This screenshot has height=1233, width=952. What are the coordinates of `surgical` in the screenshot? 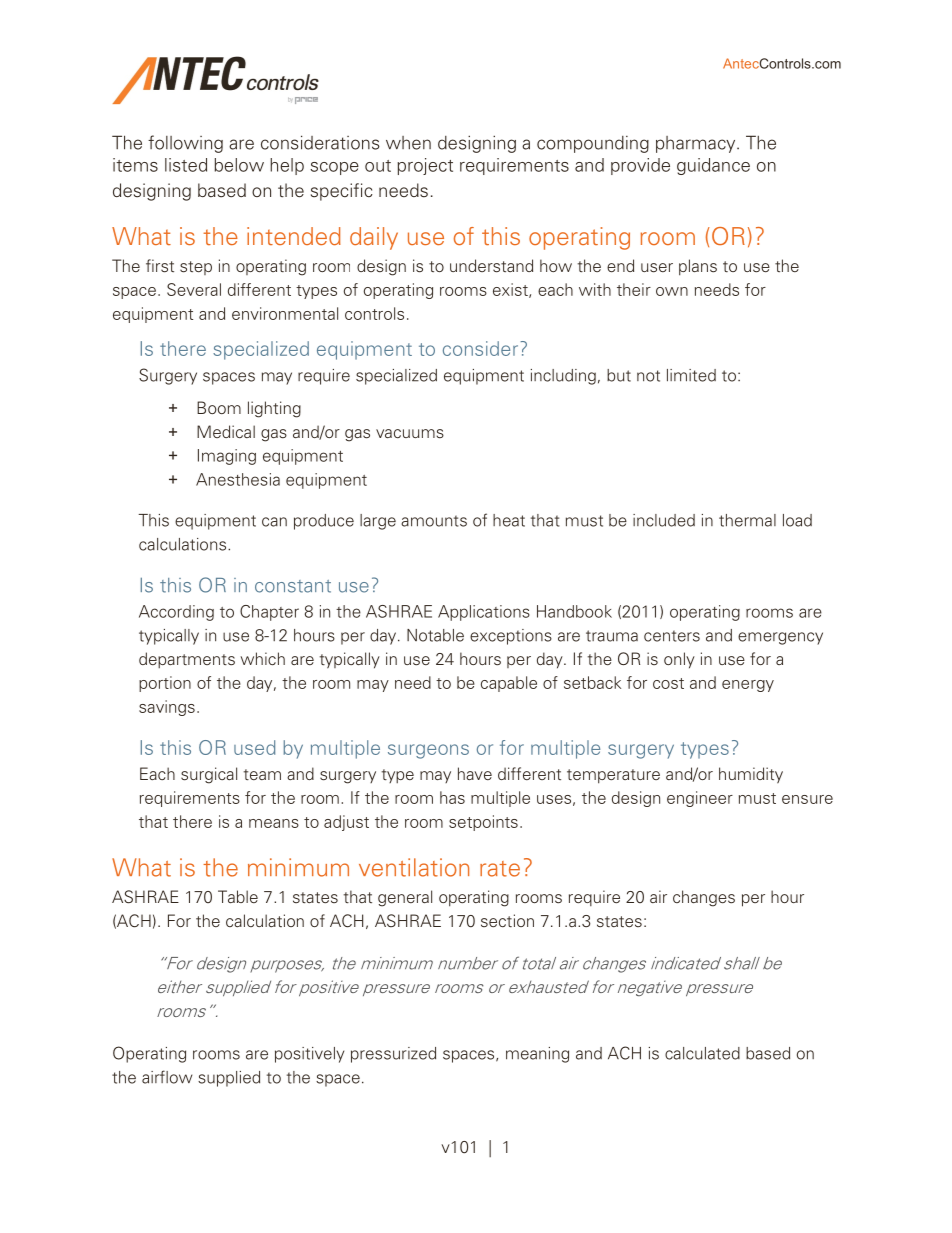 It's located at (209, 775).
